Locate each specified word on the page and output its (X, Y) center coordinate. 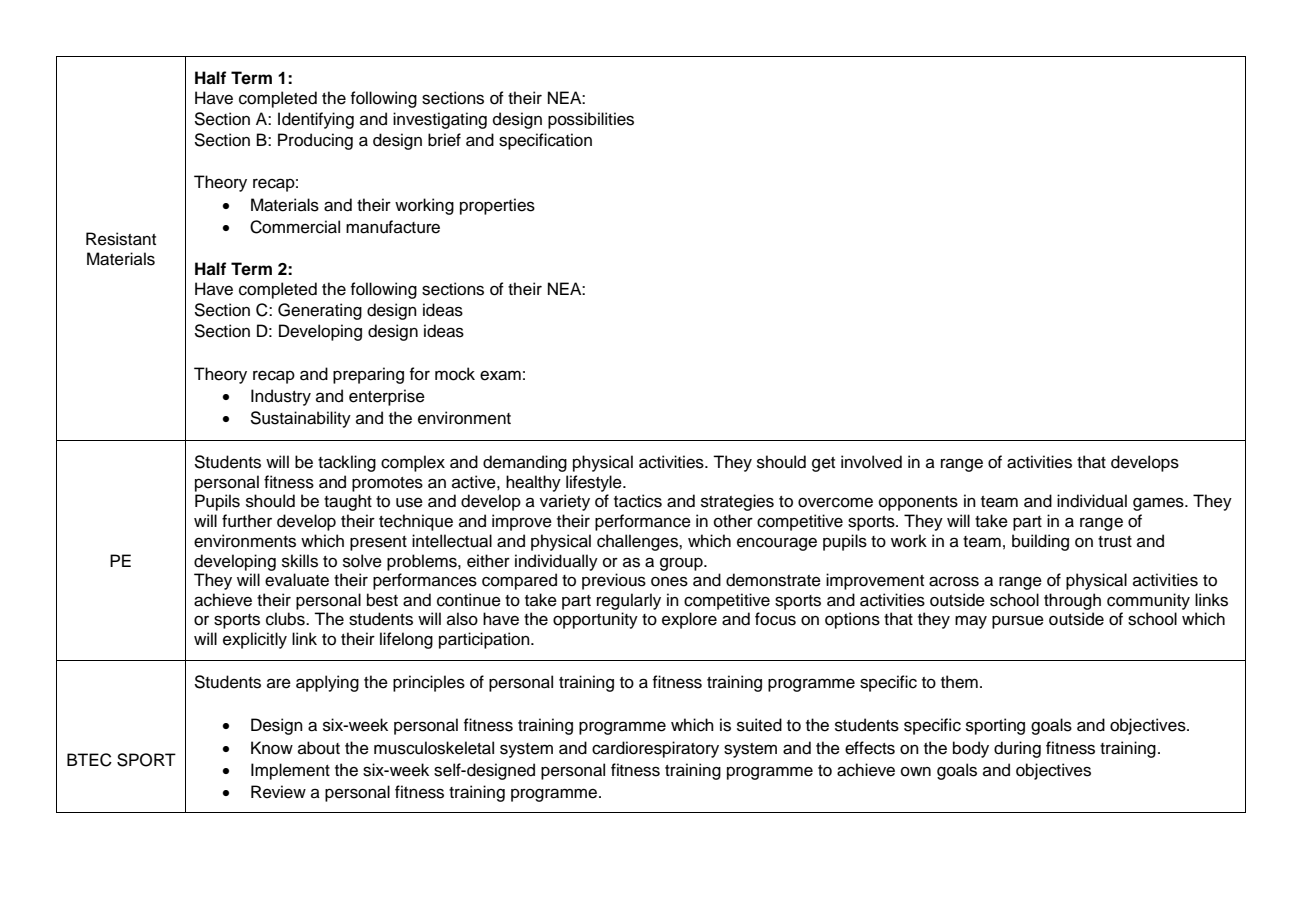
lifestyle (595, 483)
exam (500, 375)
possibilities (591, 120)
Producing (315, 141)
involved (871, 462)
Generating (320, 311)
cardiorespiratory (655, 749)
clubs (286, 619)
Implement (290, 771)
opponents (918, 503)
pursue (1018, 622)
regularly (629, 601)
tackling (347, 463)
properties (497, 206)
